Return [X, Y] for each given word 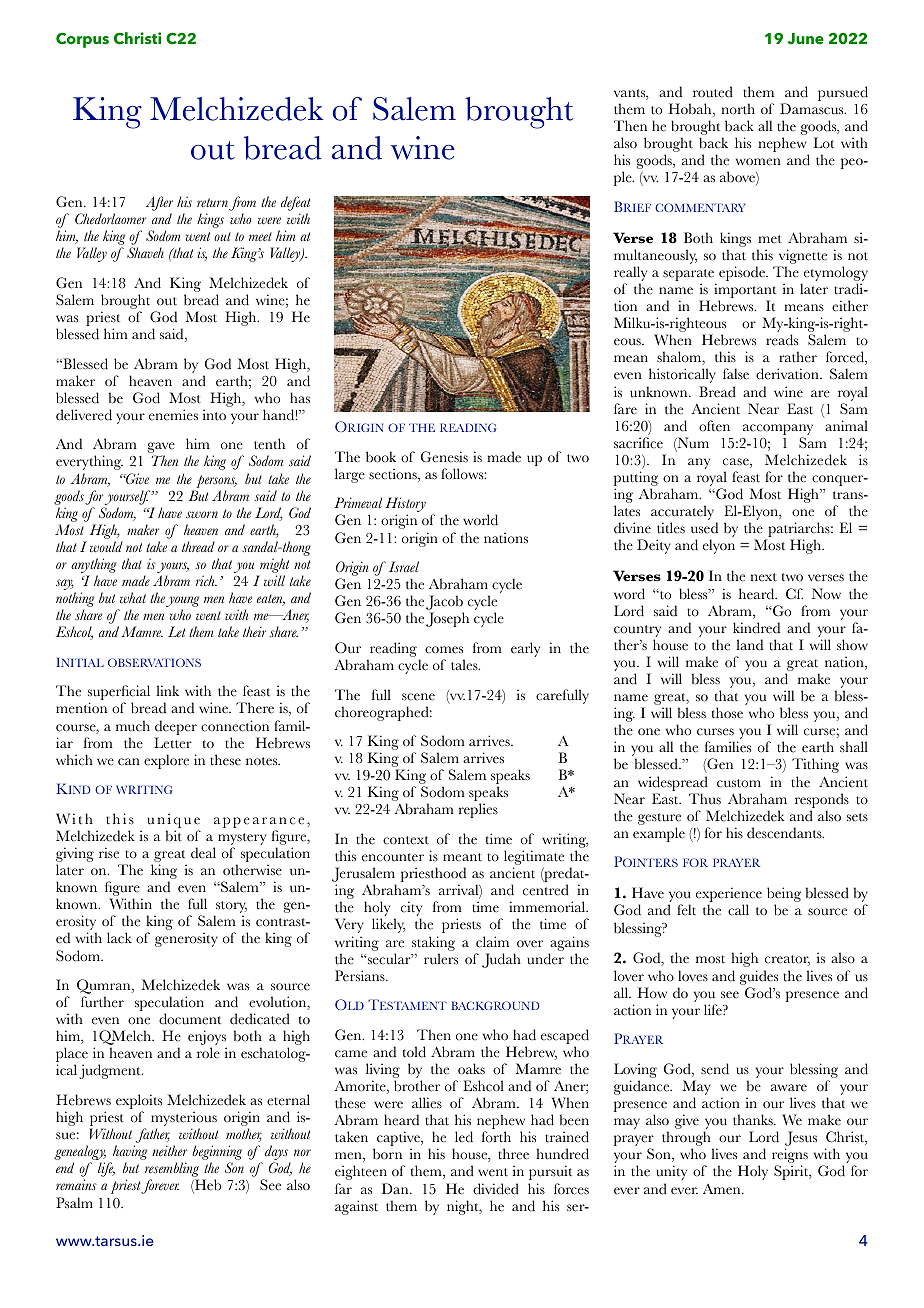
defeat [295, 205]
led [464, 1137]
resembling [172, 1171]
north [738, 109]
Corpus [82, 40]
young [182, 603]
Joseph [447, 619]
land [749, 645]
